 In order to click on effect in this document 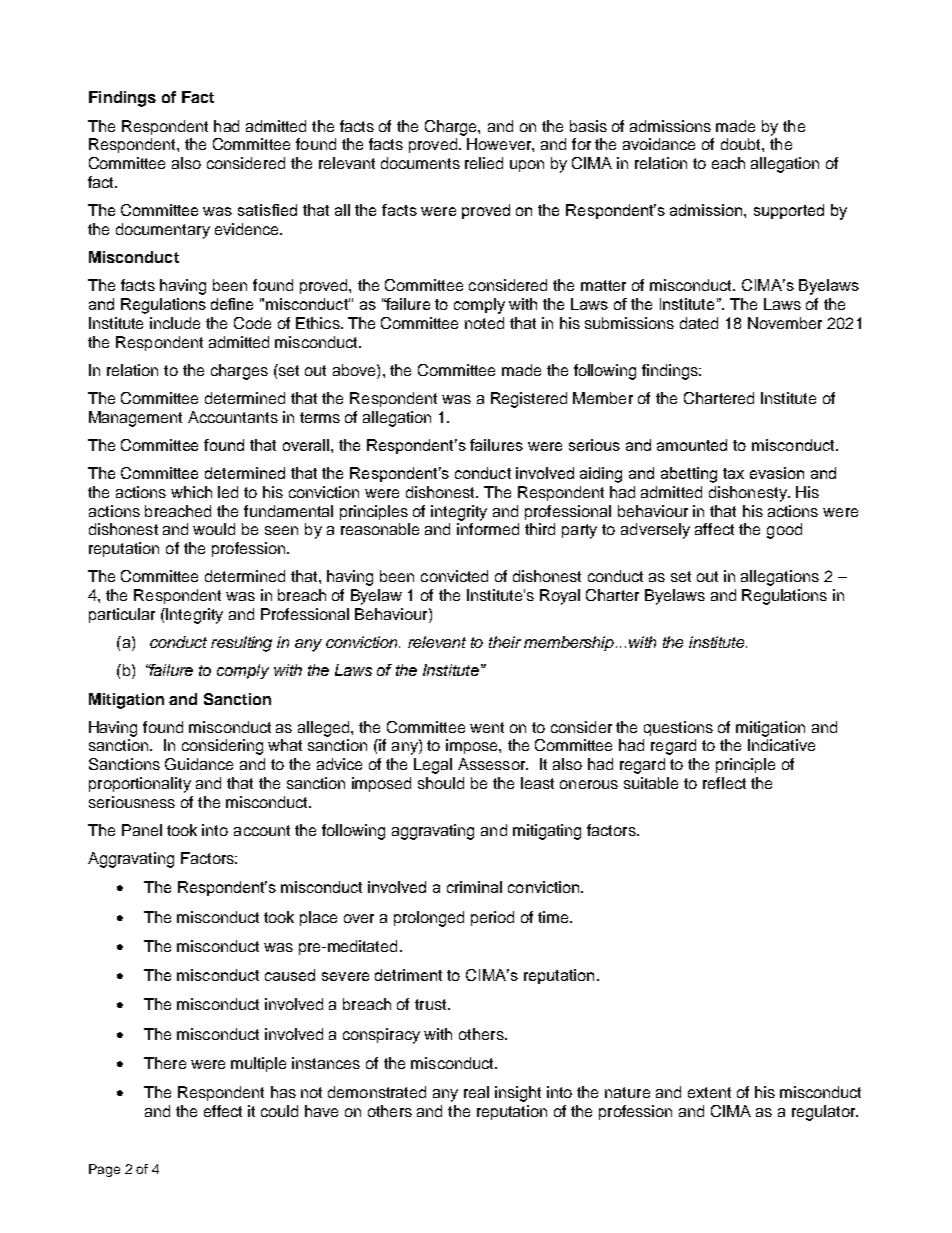, I will do `click(223, 1111)`.
